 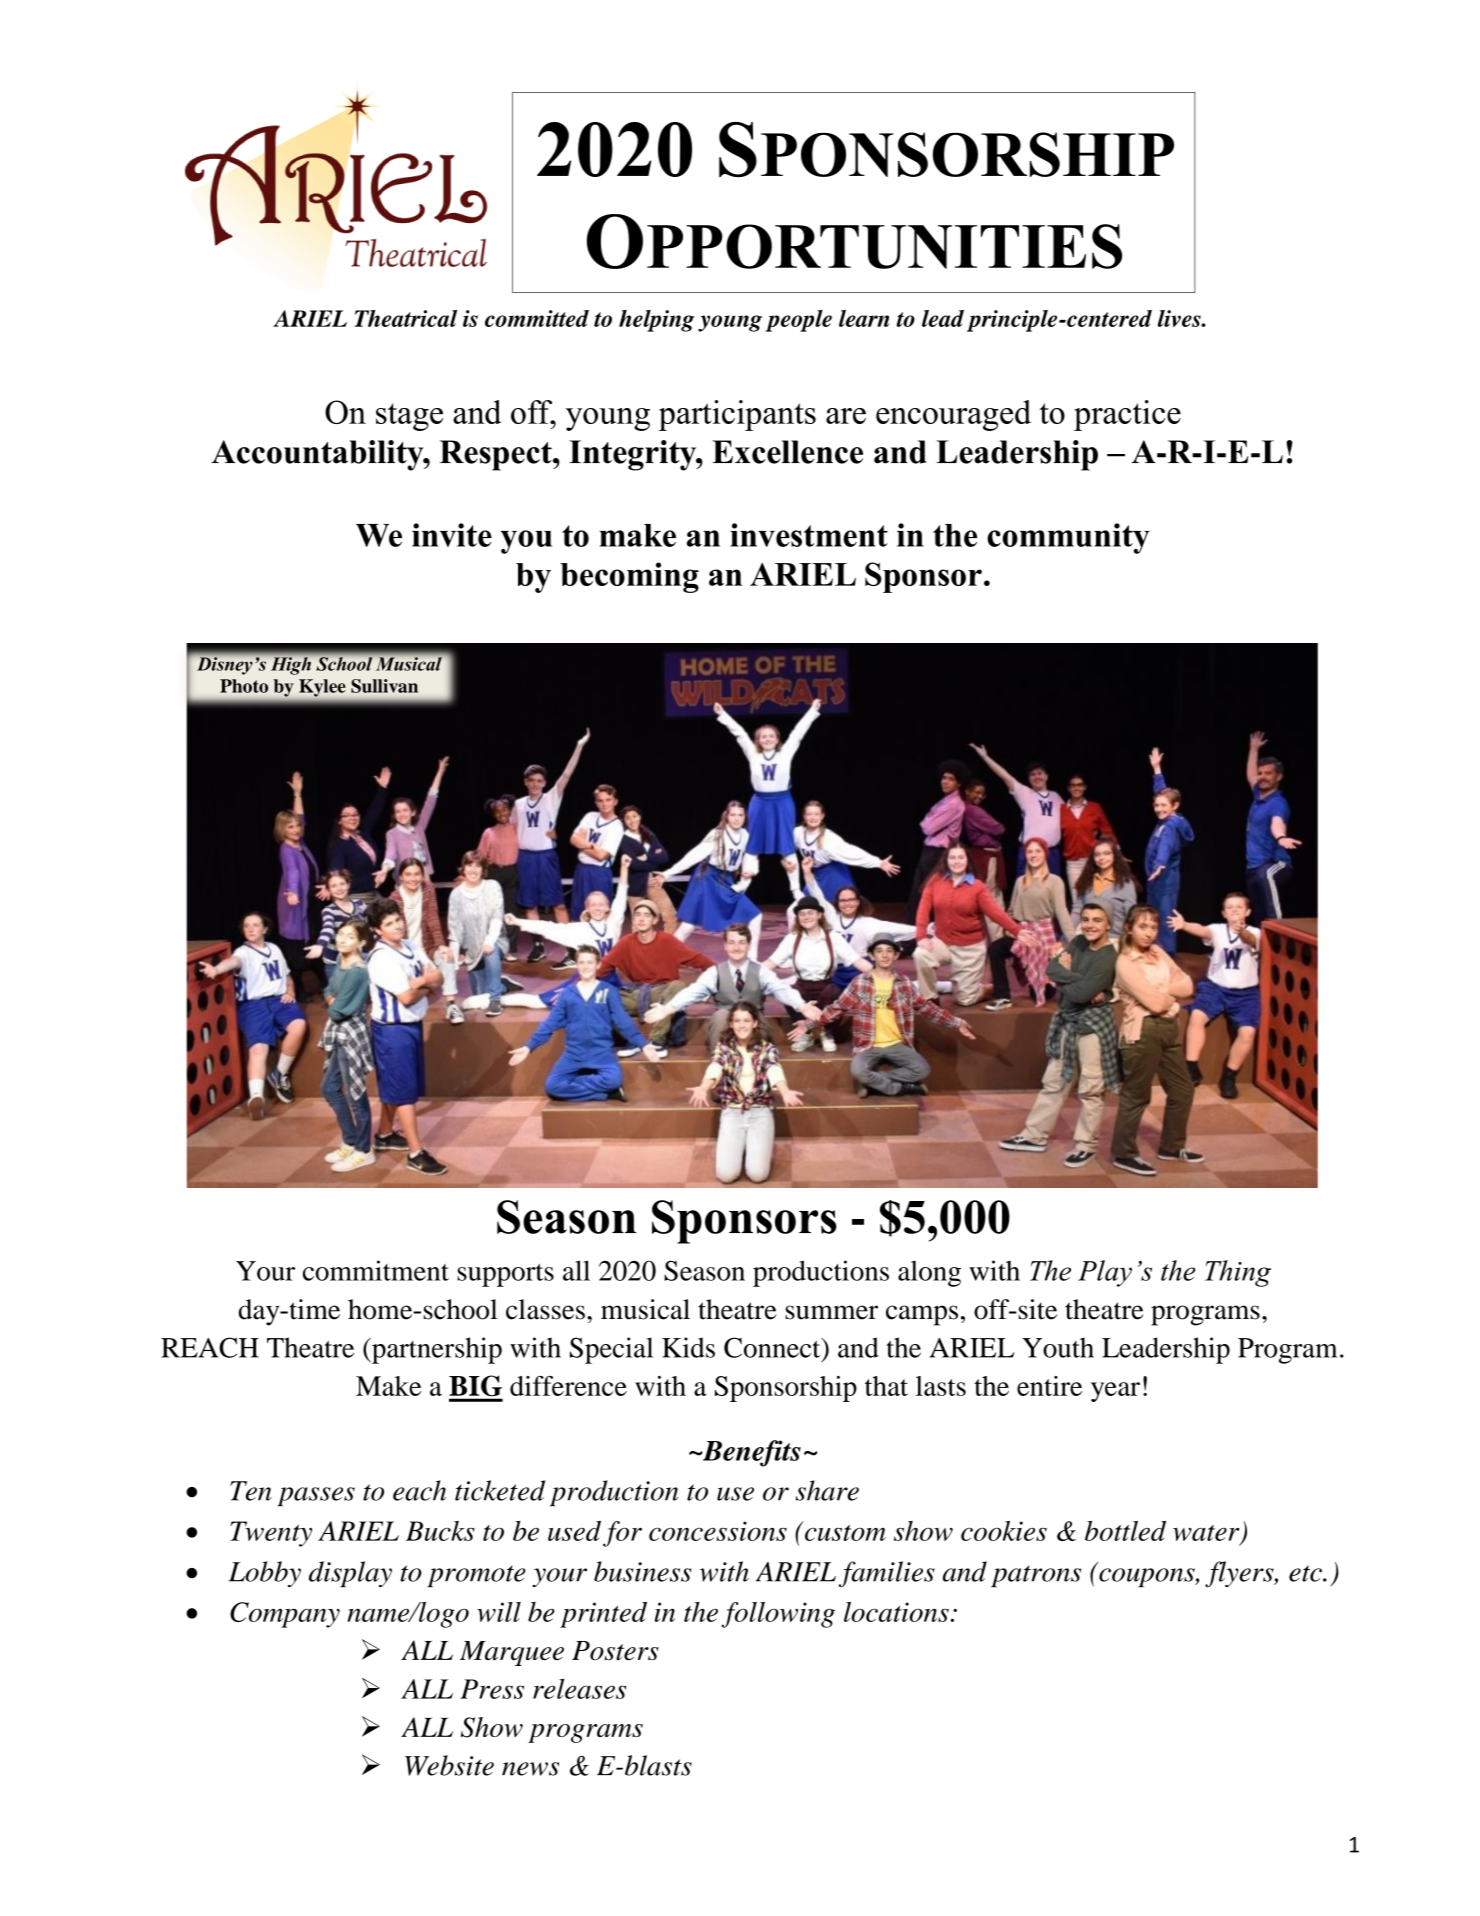 What do you see at coordinates (405, 318) in the image?
I see `Theatrical` at bounding box center [405, 318].
